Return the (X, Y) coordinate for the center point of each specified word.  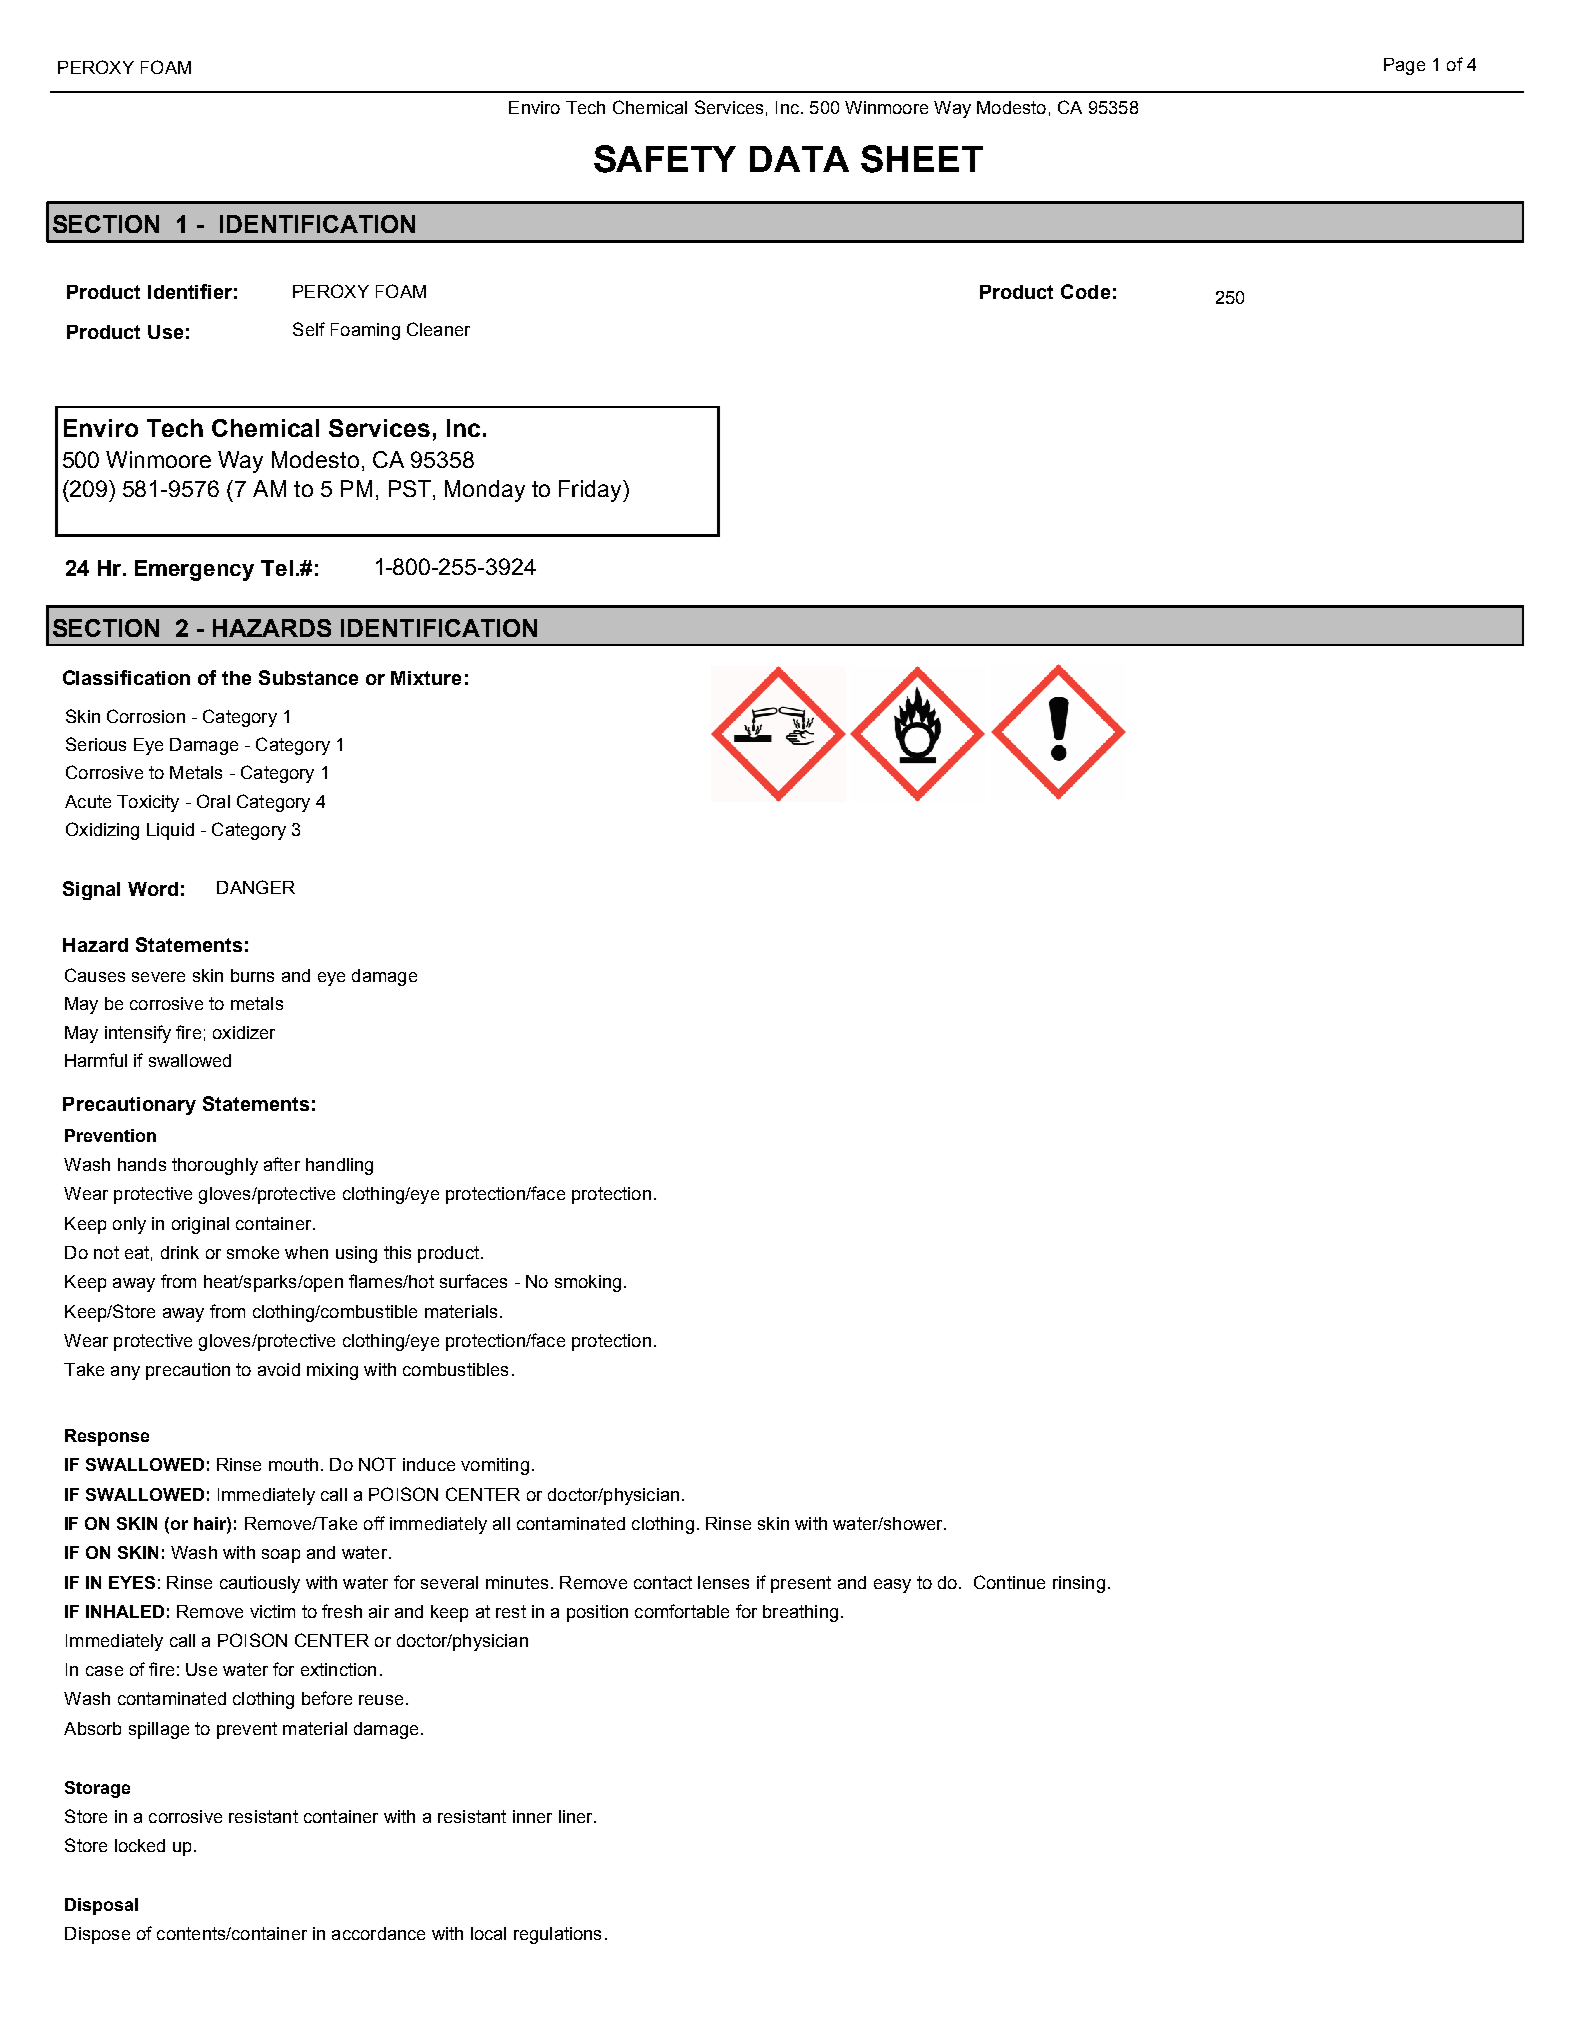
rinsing (1079, 1584)
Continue (1009, 1582)
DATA (799, 159)
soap (281, 1556)
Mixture (426, 678)
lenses (723, 1582)
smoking (588, 1283)
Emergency (194, 570)
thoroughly (215, 1166)
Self (309, 329)
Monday (485, 491)
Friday (591, 491)
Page (1404, 66)
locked (140, 1845)
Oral (213, 801)
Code (1085, 291)
